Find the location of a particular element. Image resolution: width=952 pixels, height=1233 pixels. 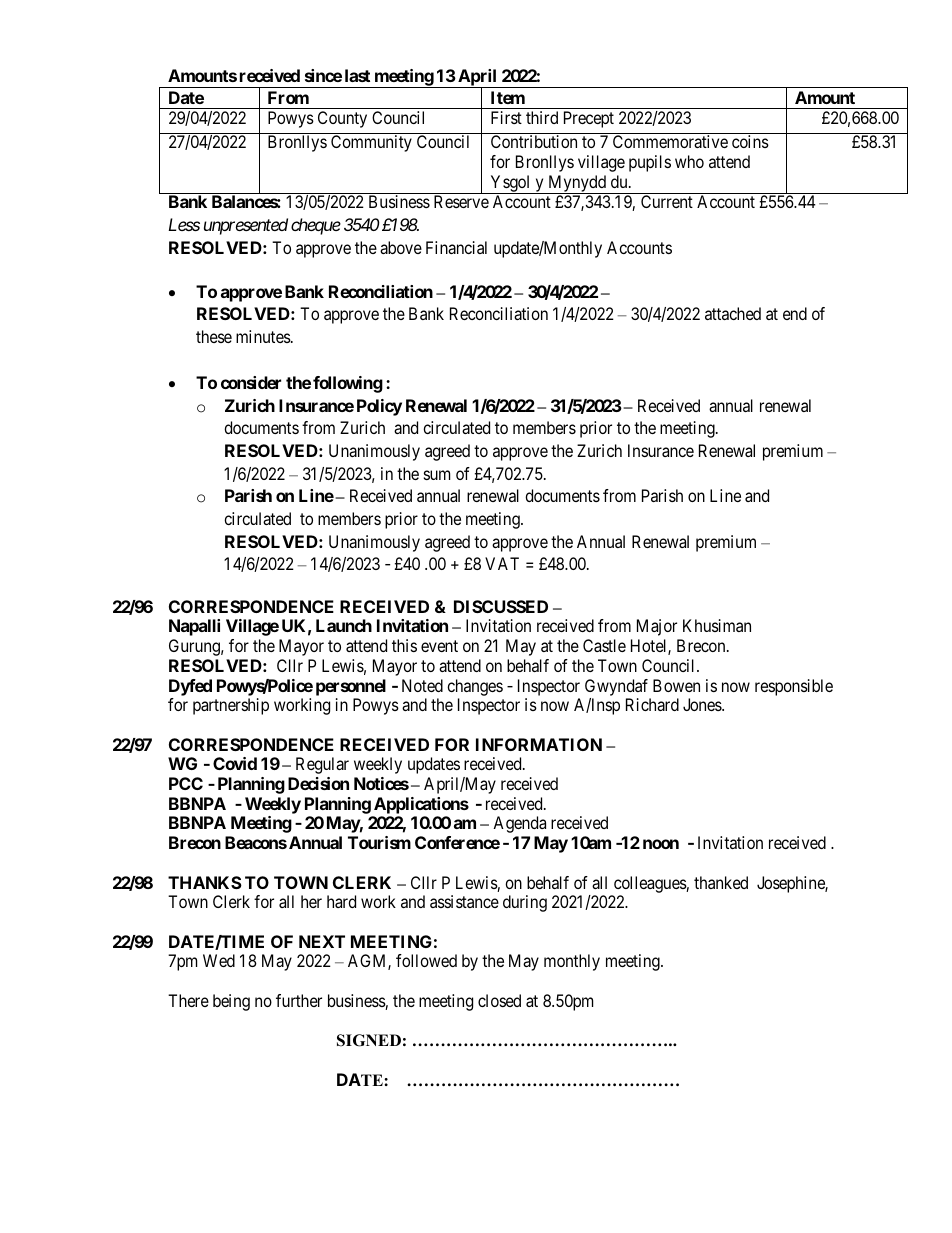

VAT is located at coordinates (502, 563).
